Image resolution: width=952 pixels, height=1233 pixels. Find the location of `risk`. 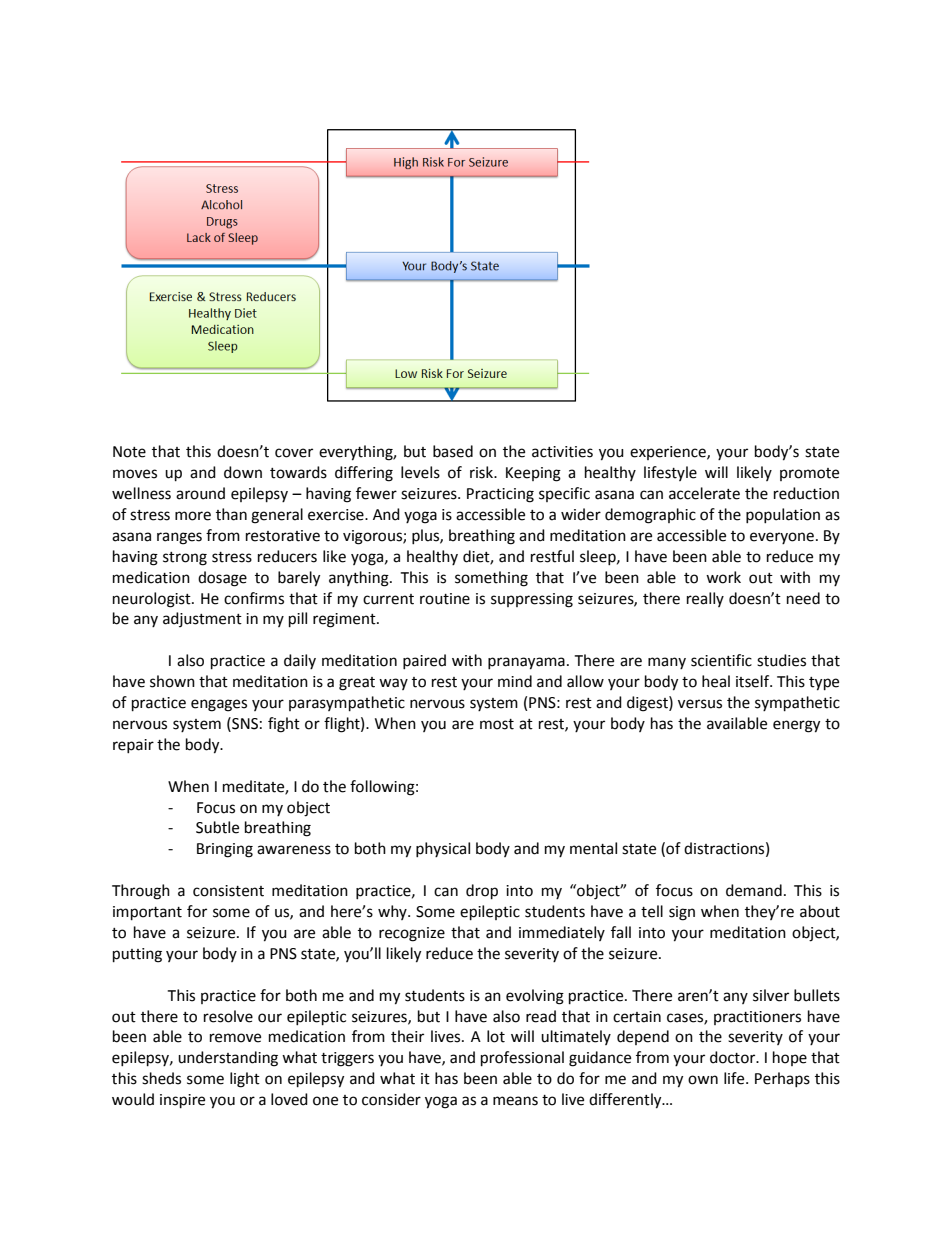

risk is located at coordinates (482, 472).
